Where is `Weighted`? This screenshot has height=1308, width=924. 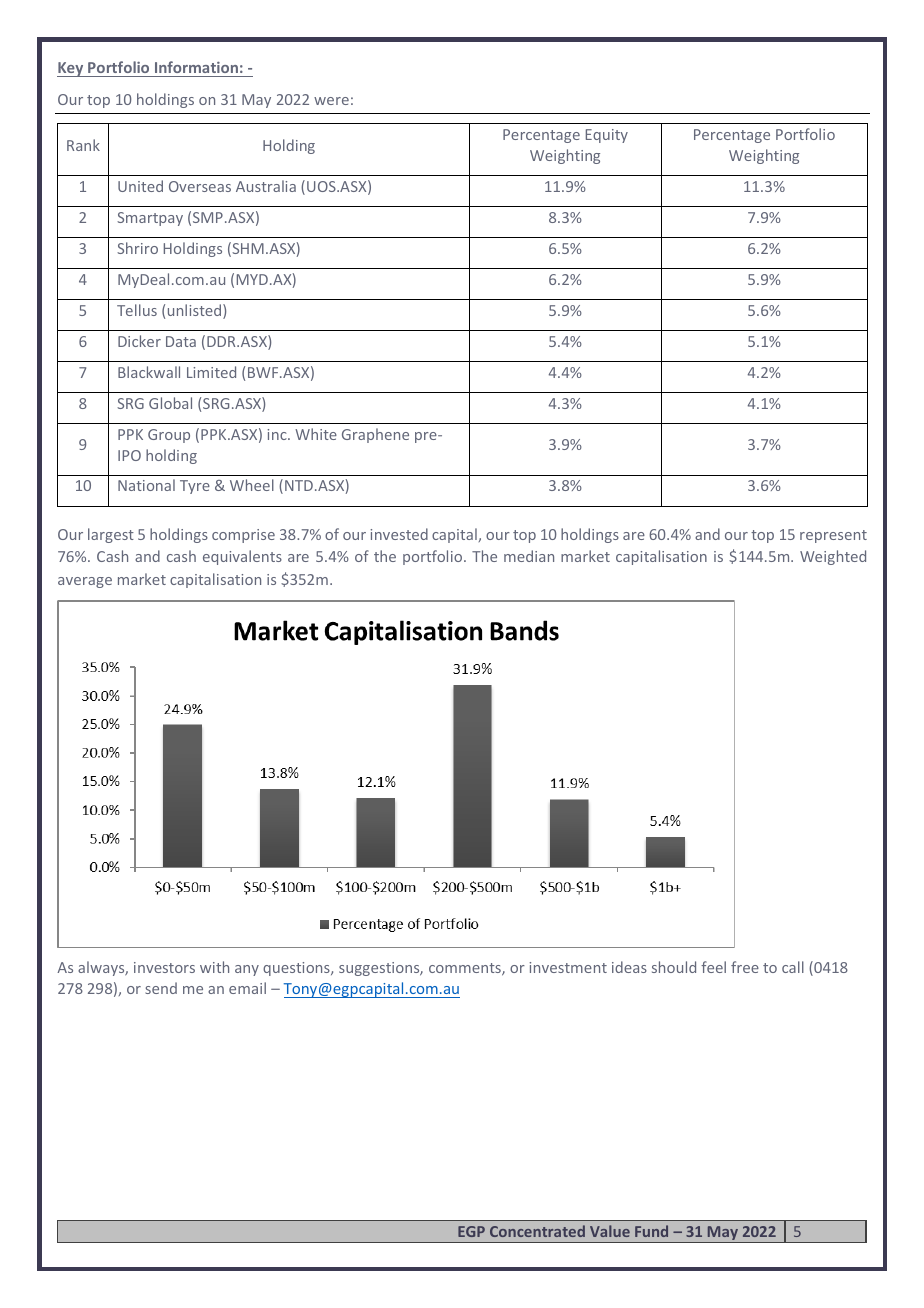 Weighted is located at coordinates (833, 557).
